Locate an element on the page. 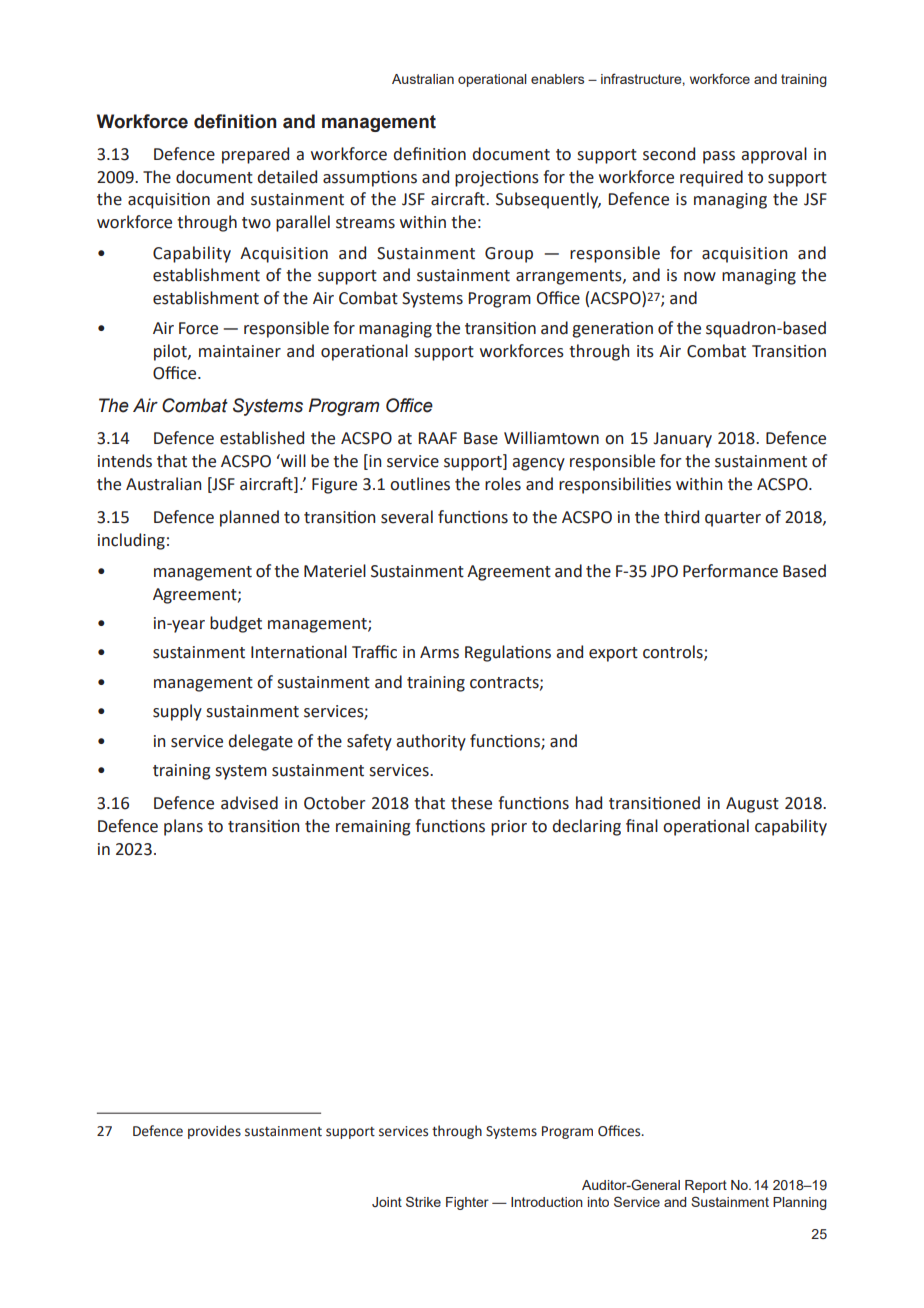 This page has height=1308, width=924. prepared is located at coordinates (255, 155).
